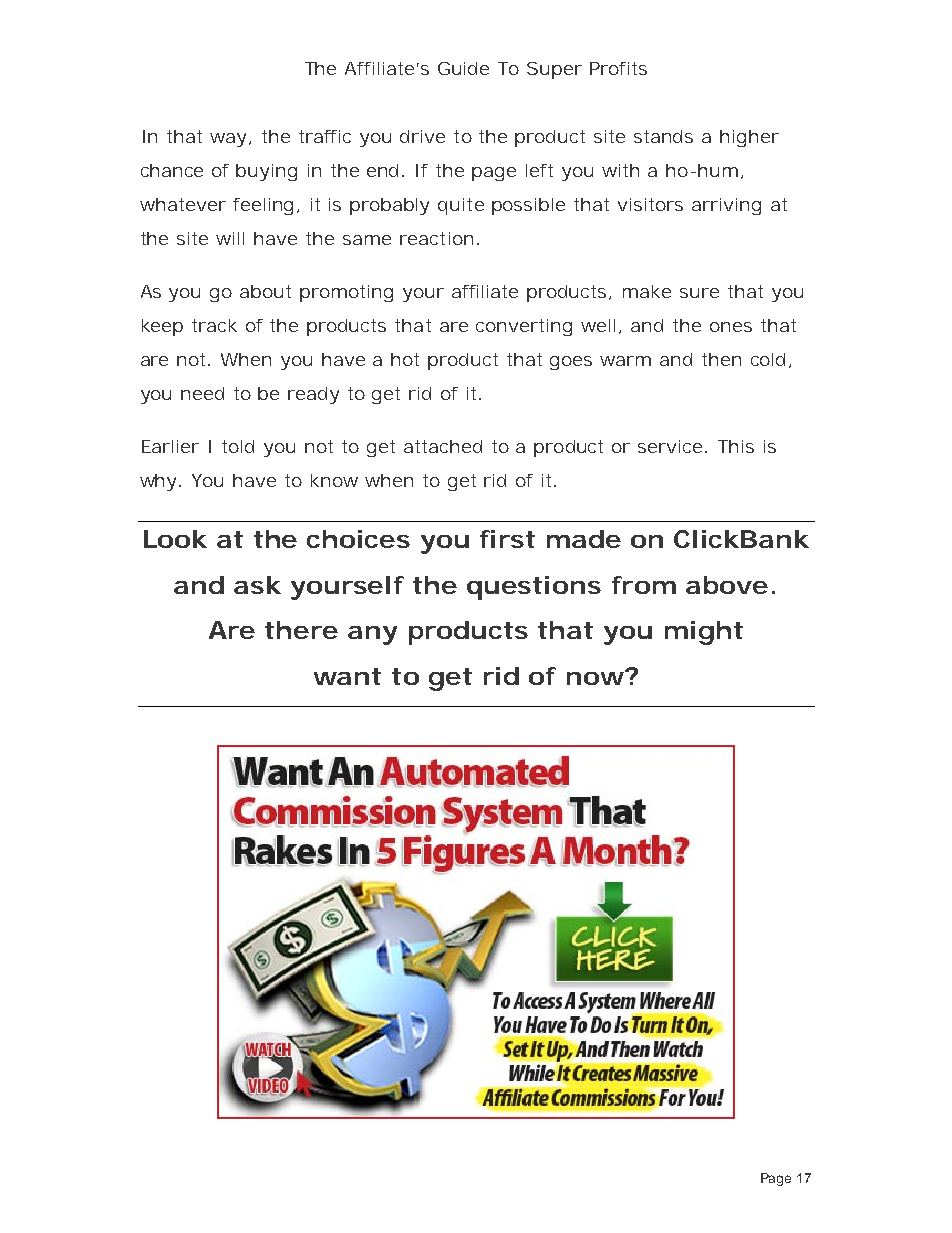 The width and height of the screenshot is (952, 1233). Describe the element at coordinates (230, 238) in the screenshot. I see `will` at that location.
